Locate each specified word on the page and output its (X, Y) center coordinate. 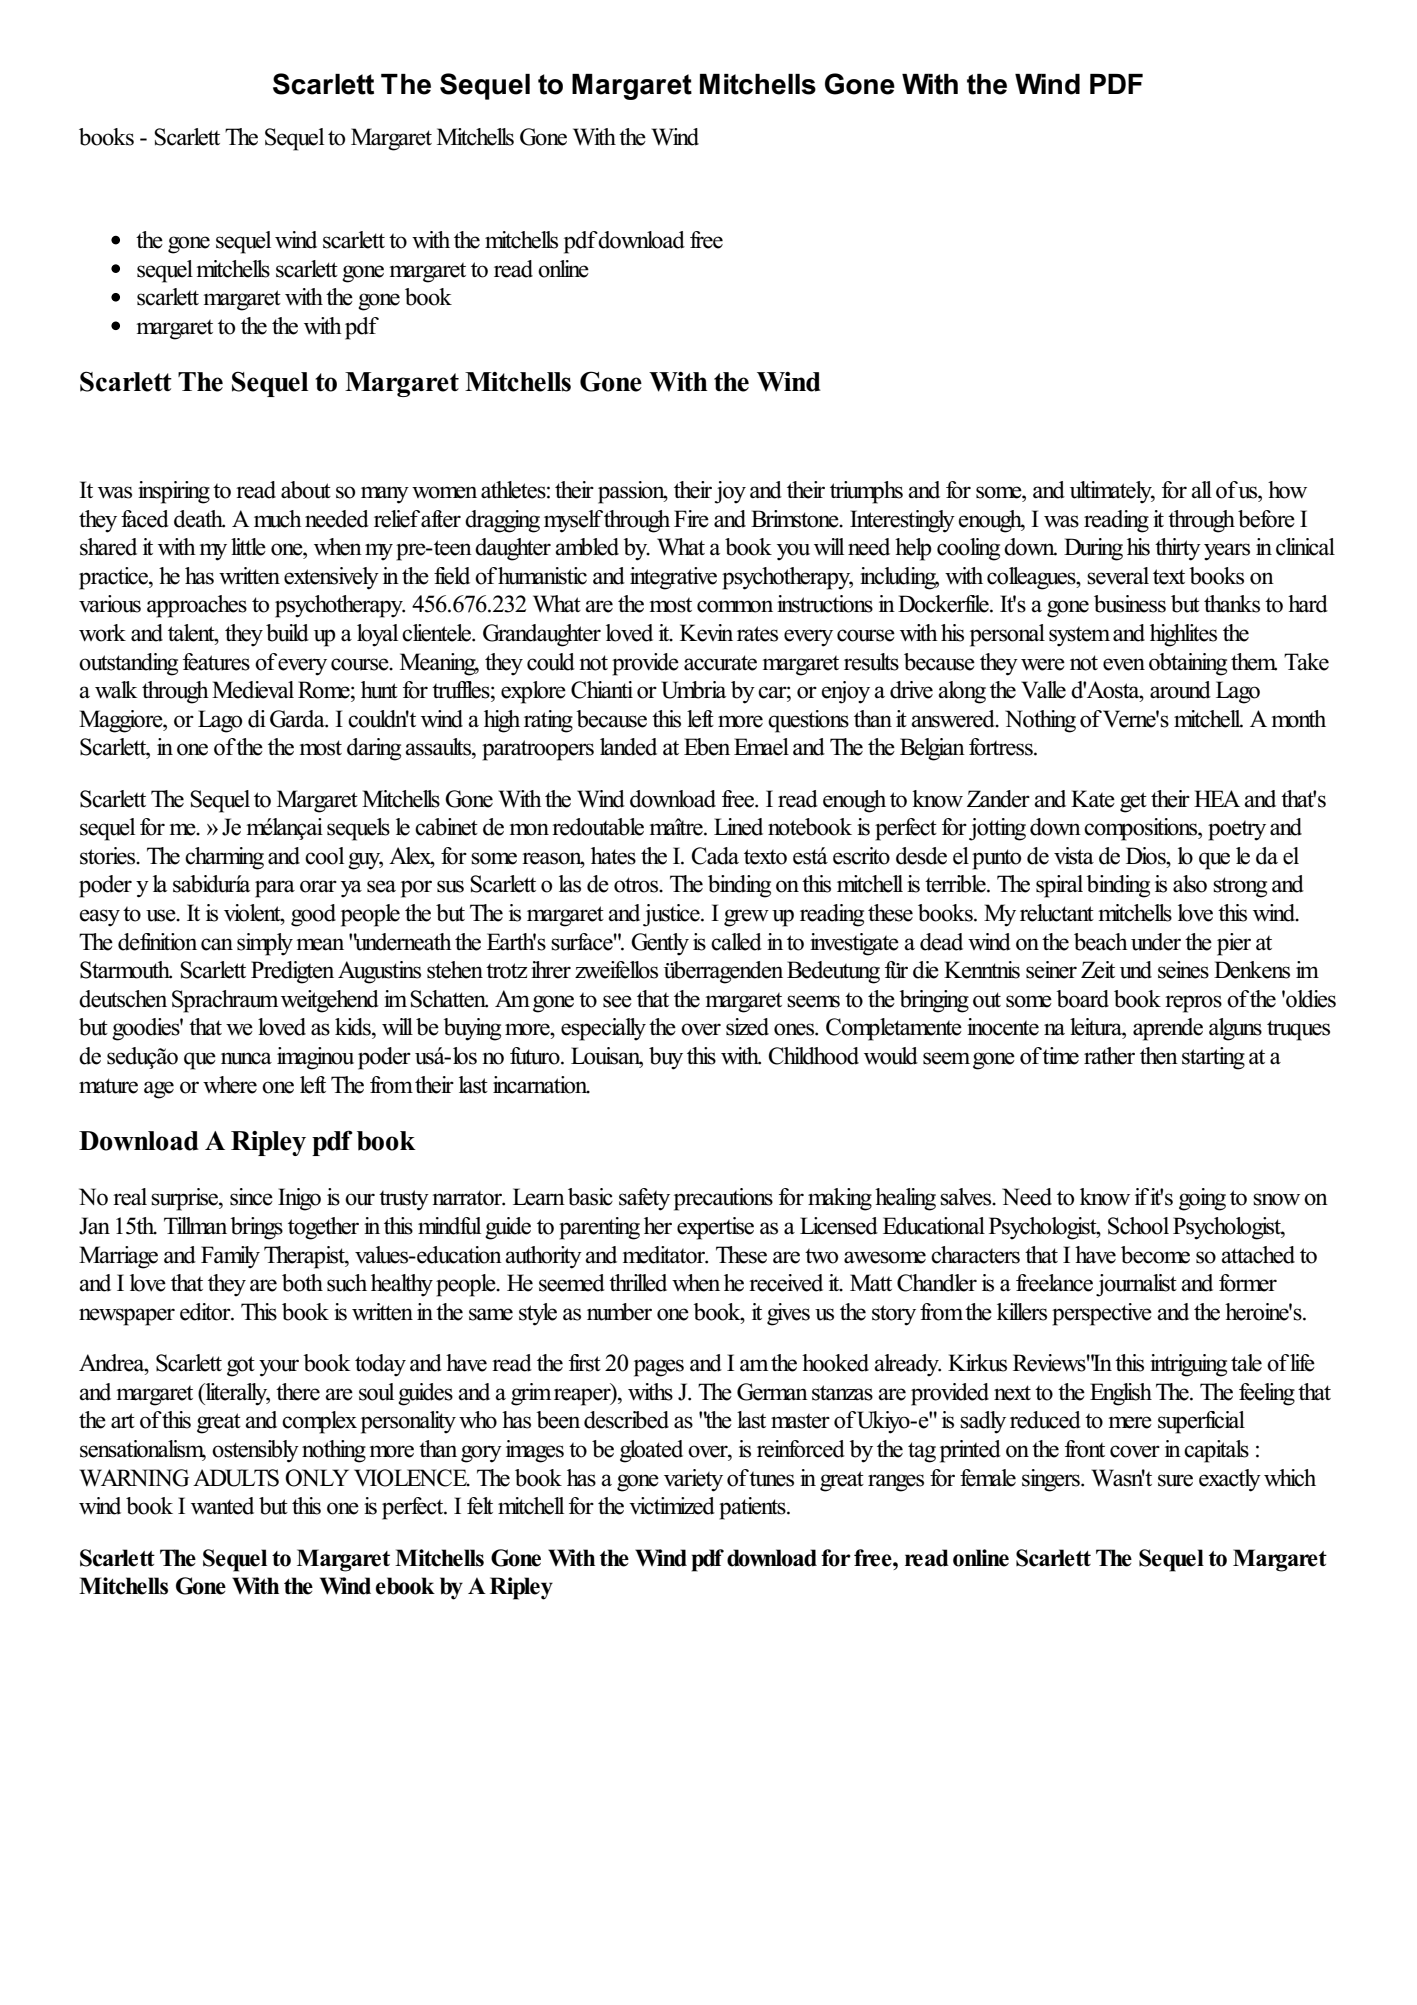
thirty (1178, 549)
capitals (1216, 1451)
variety (693, 1480)
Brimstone (796, 519)
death (199, 519)
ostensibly (255, 1451)
